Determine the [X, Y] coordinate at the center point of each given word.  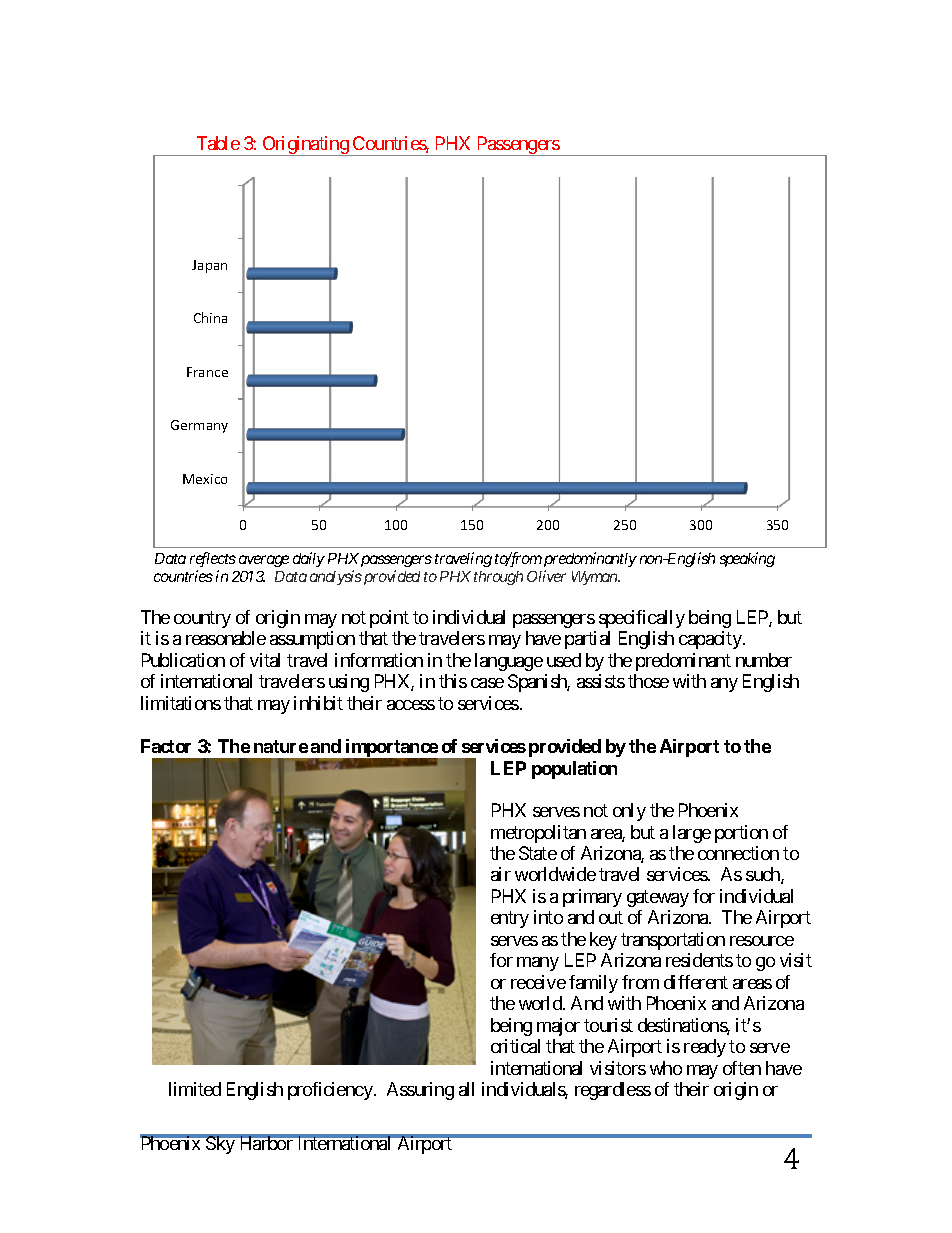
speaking [747, 559]
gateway [658, 898]
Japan [209, 266]
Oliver [546, 576]
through [498, 578]
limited [195, 1089]
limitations [181, 703]
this [453, 681]
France [207, 372]
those [648, 681]
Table [218, 143]
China [210, 317]
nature [281, 746]
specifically [642, 619]
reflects [213, 559]
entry [510, 920]
